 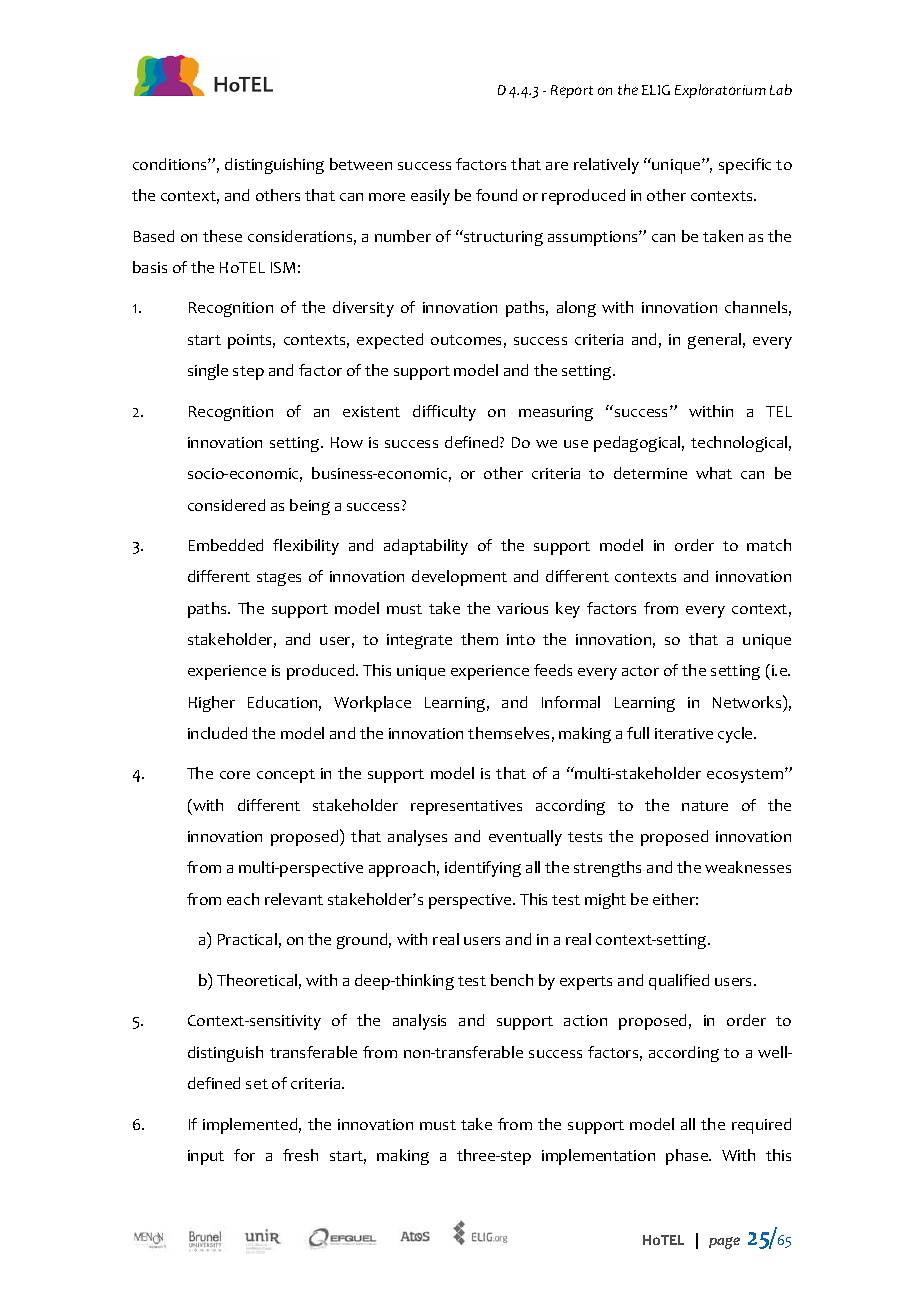 What do you see at coordinates (748, 701) in the screenshot?
I see `Networks` at bounding box center [748, 701].
